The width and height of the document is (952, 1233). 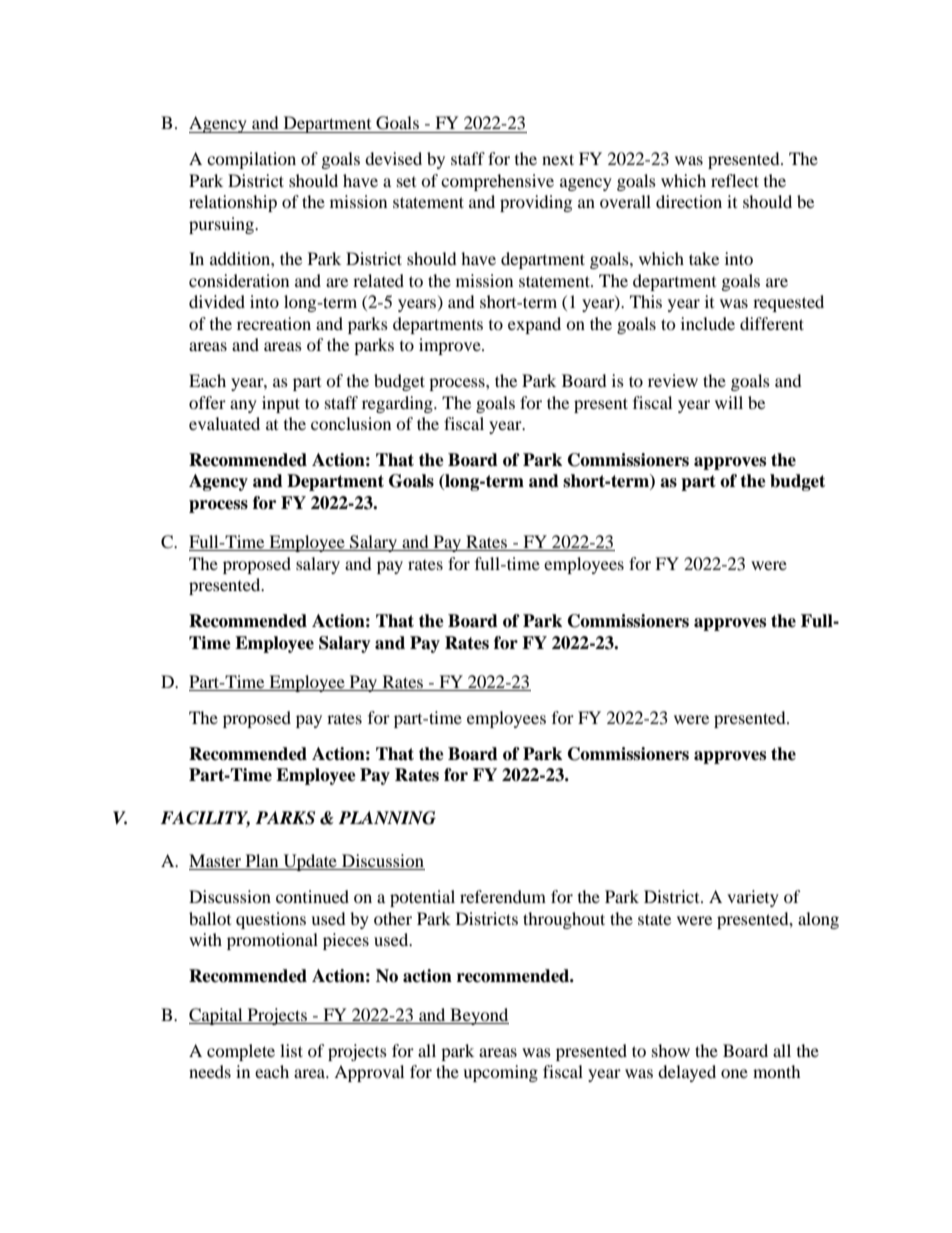 What do you see at coordinates (687, 1073) in the document?
I see `delayed` at bounding box center [687, 1073].
